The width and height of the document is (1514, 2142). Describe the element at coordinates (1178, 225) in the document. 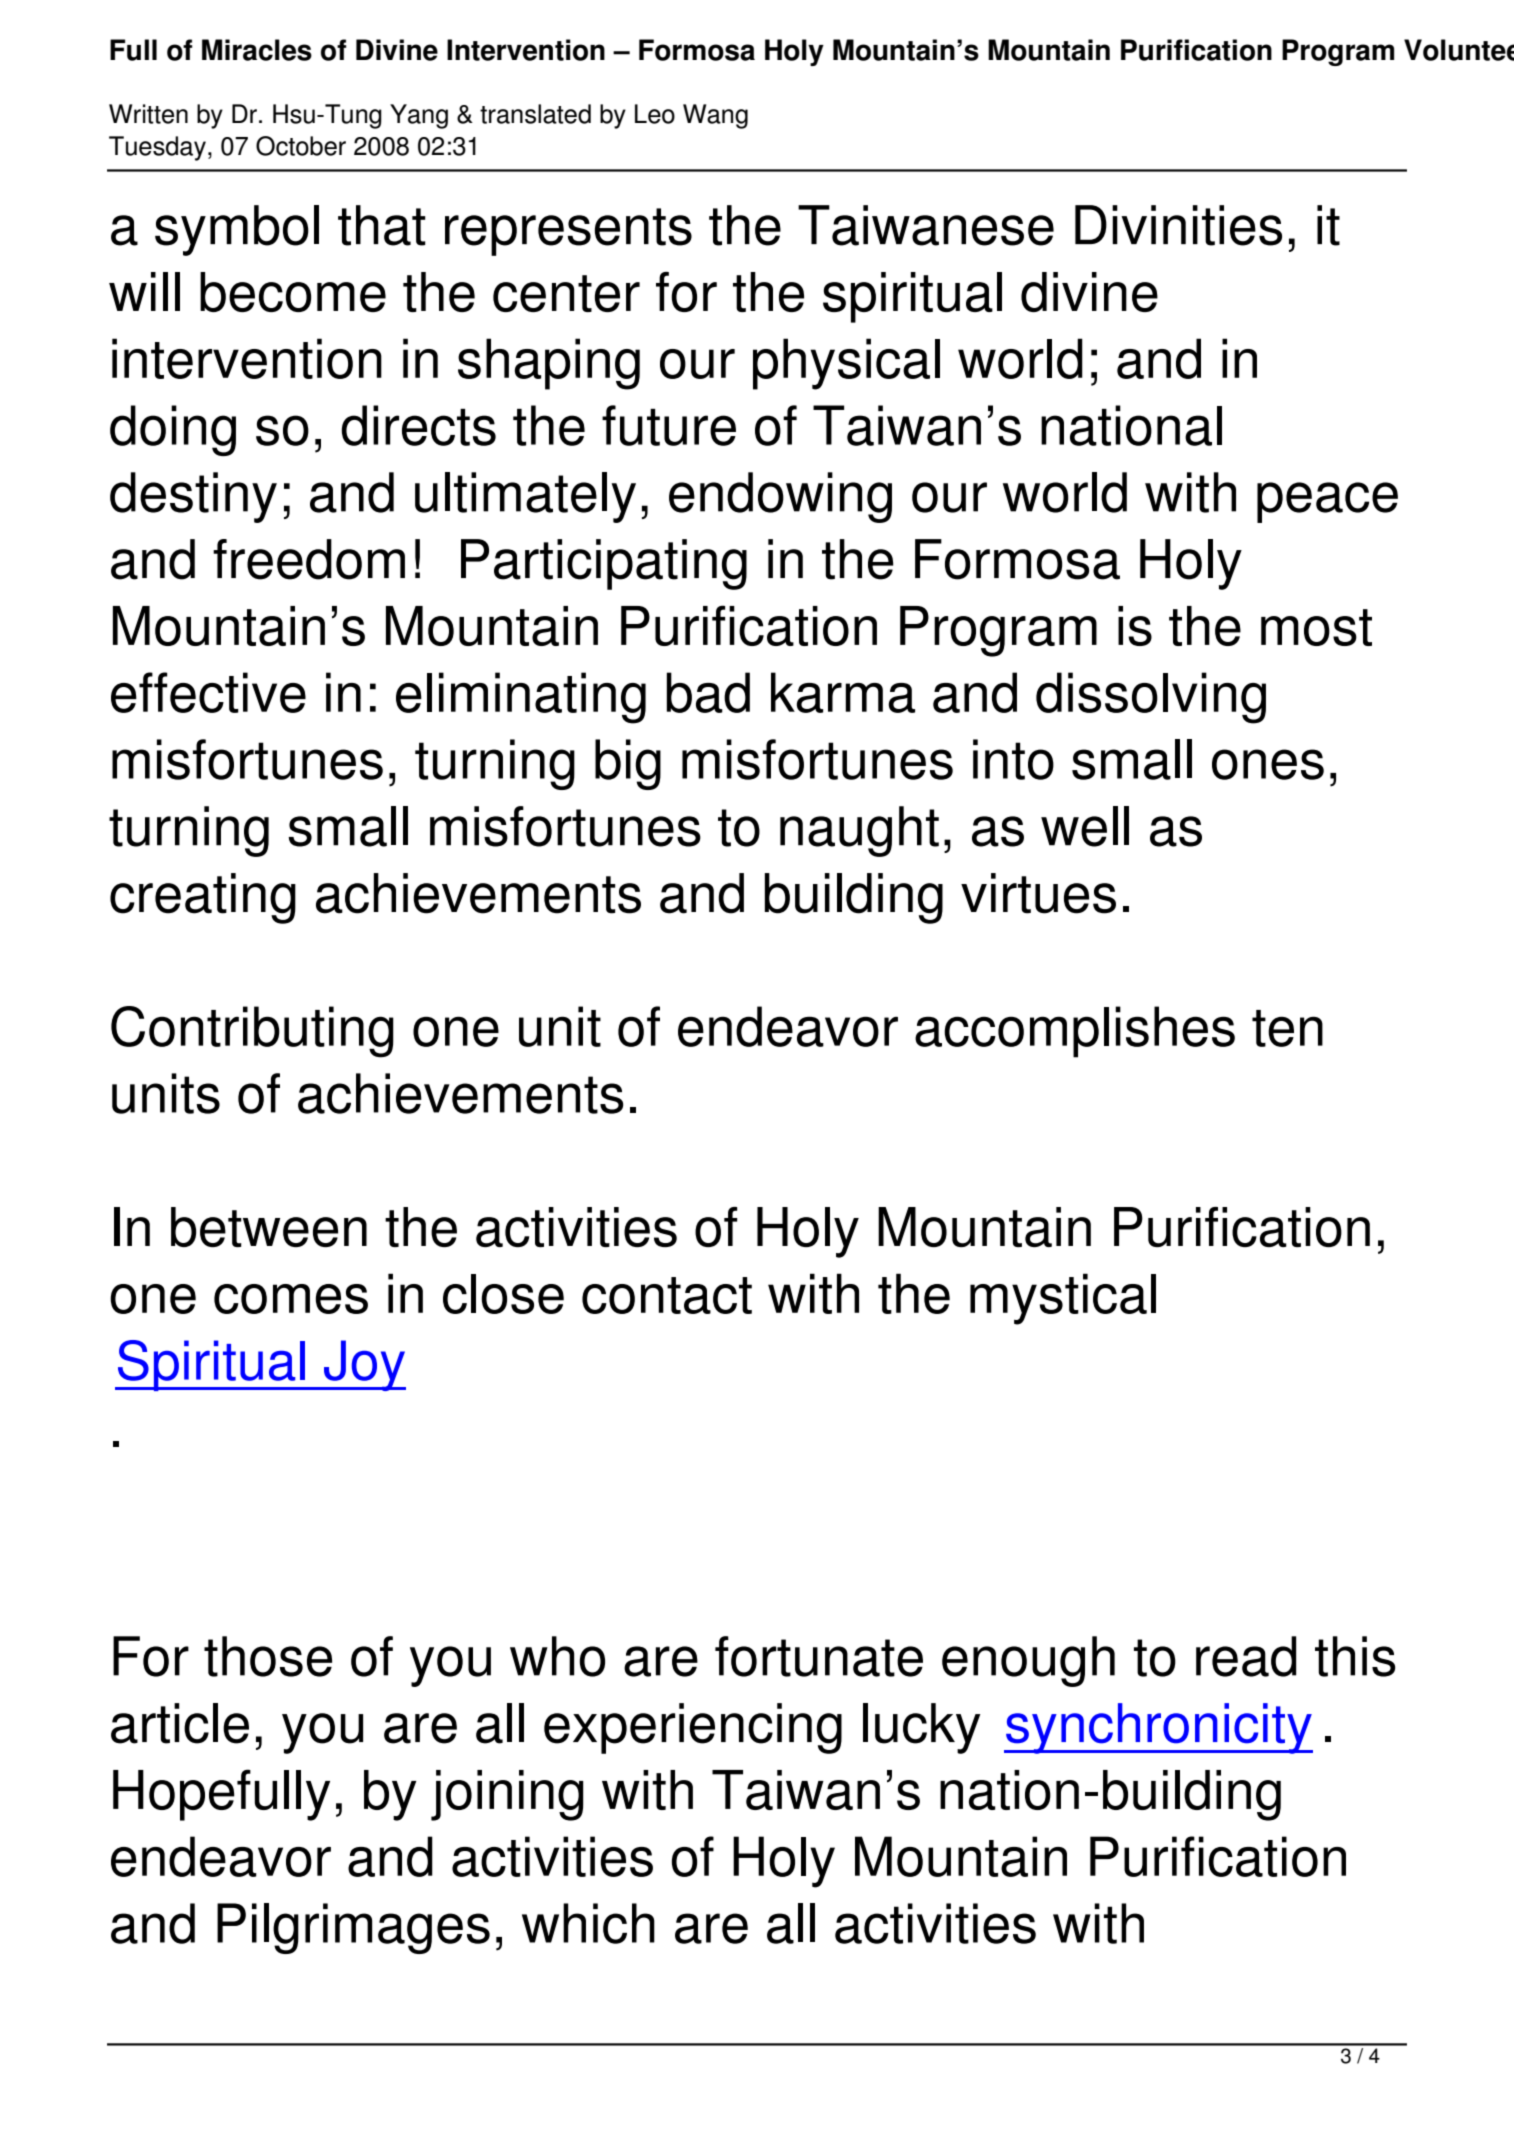

I see `Divinities` at that location.
